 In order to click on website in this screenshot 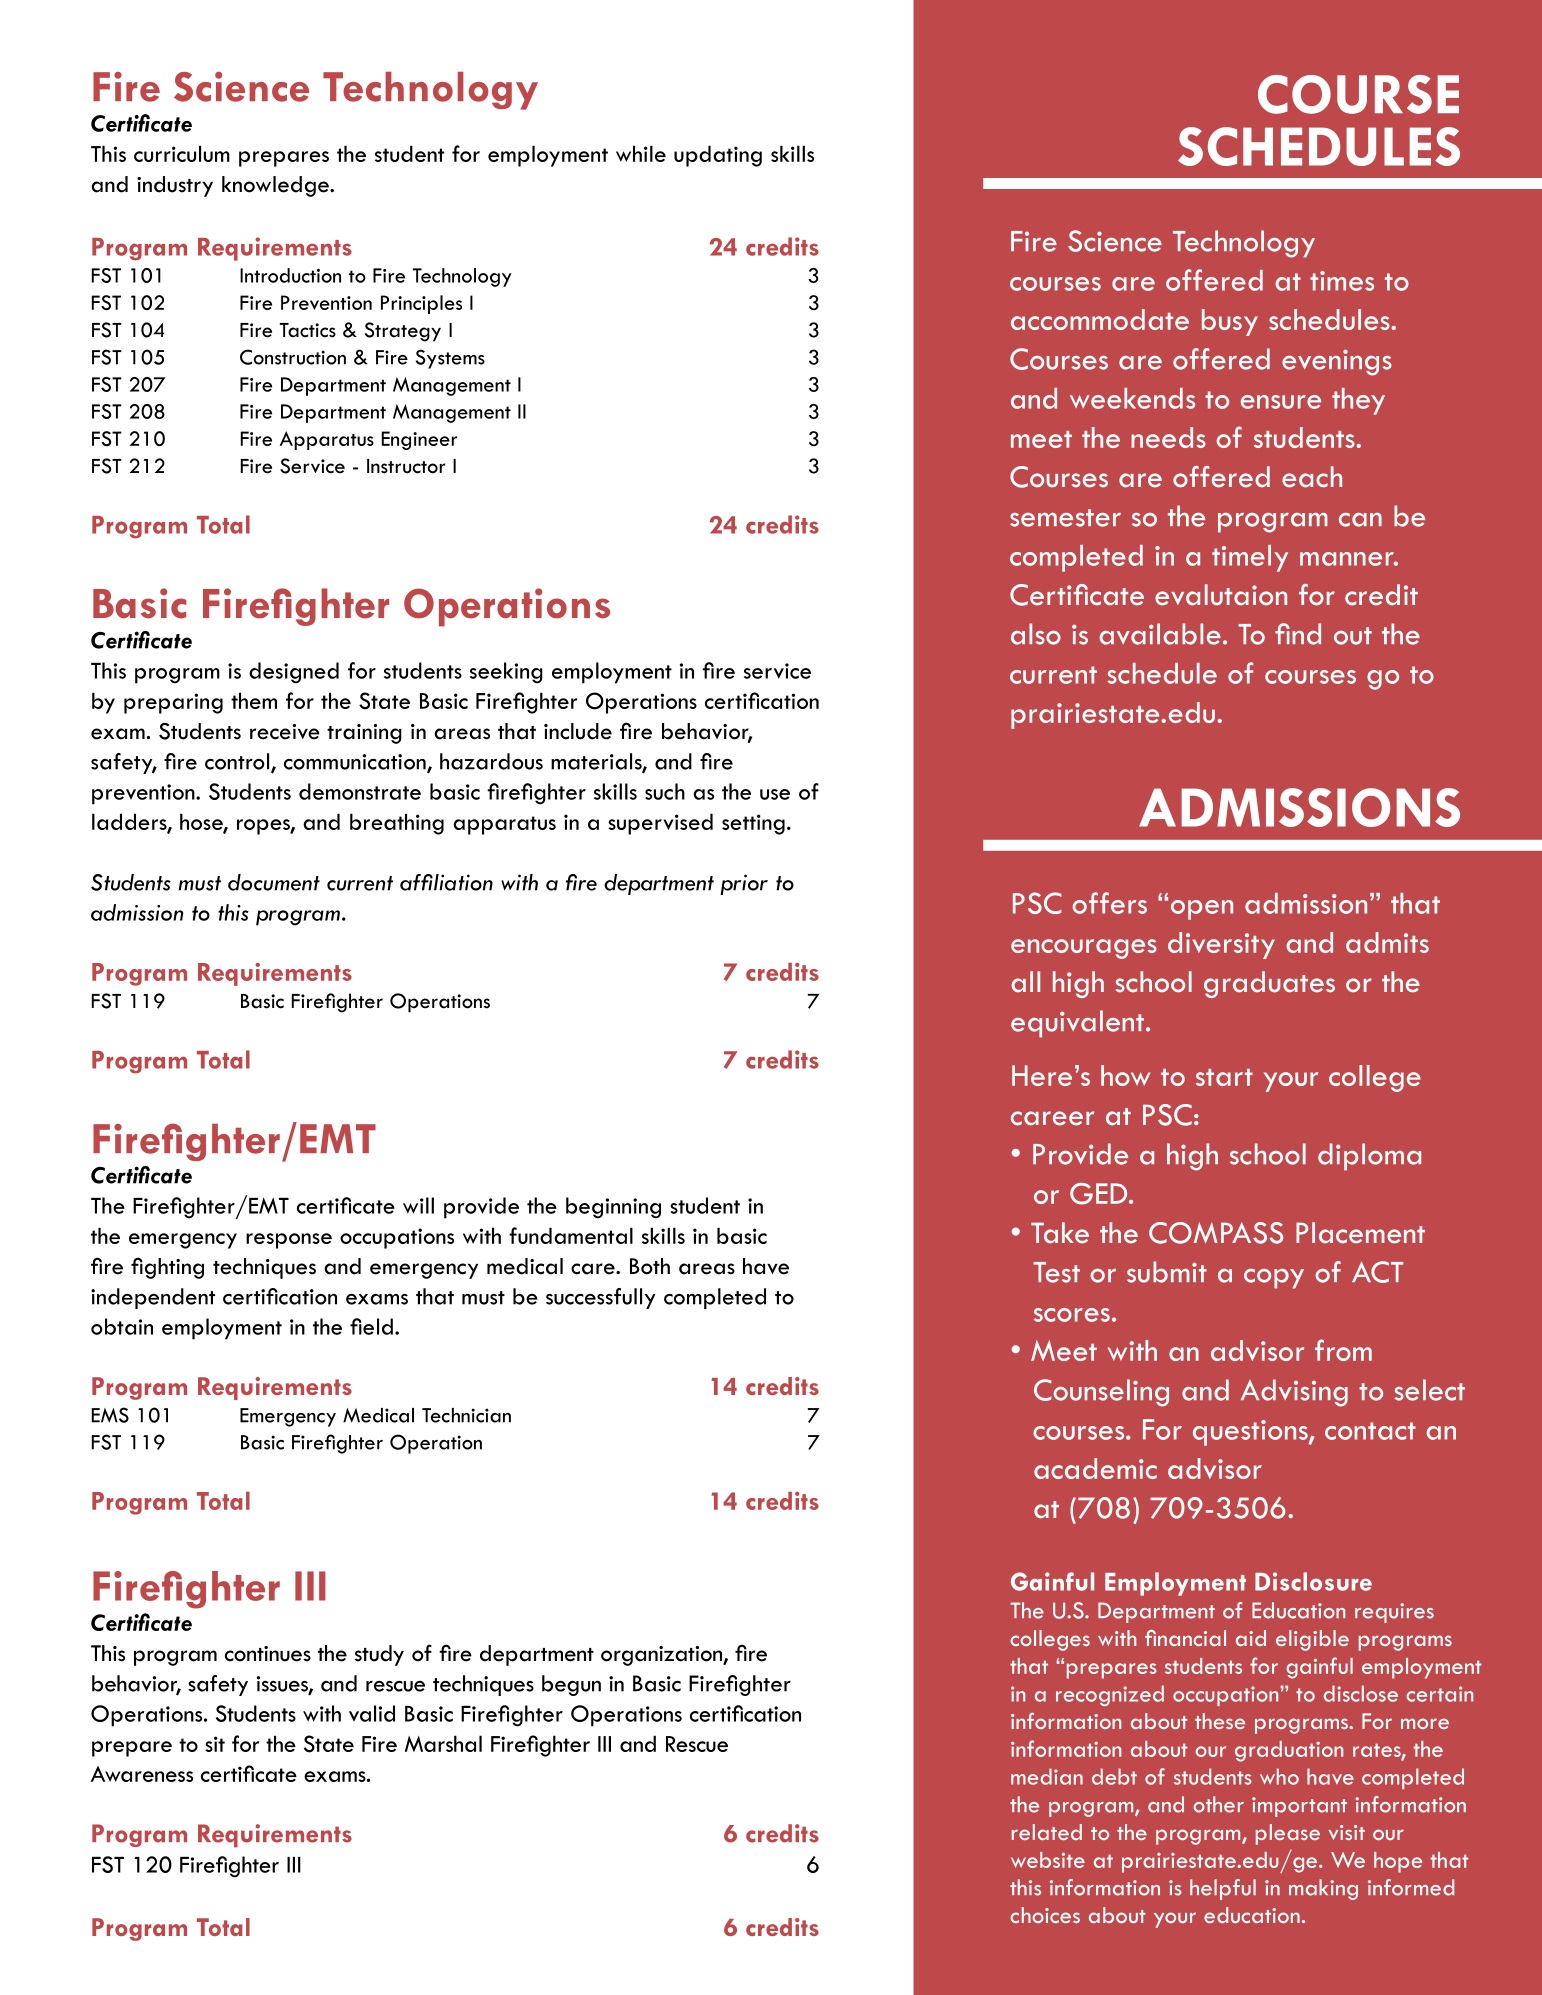, I will do `click(1048, 1860)`.
